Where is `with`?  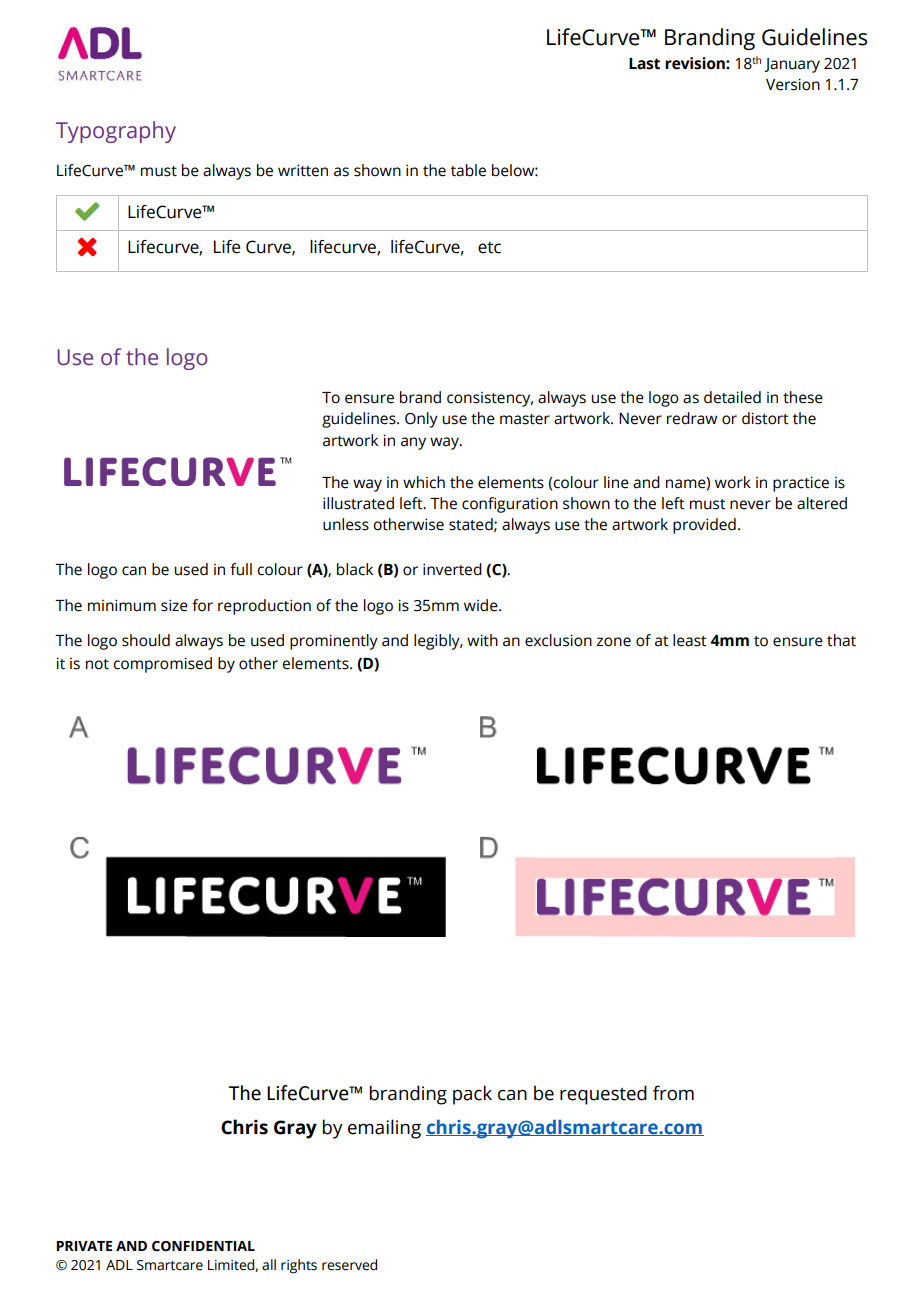 with is located at coordinates (482, 640).
